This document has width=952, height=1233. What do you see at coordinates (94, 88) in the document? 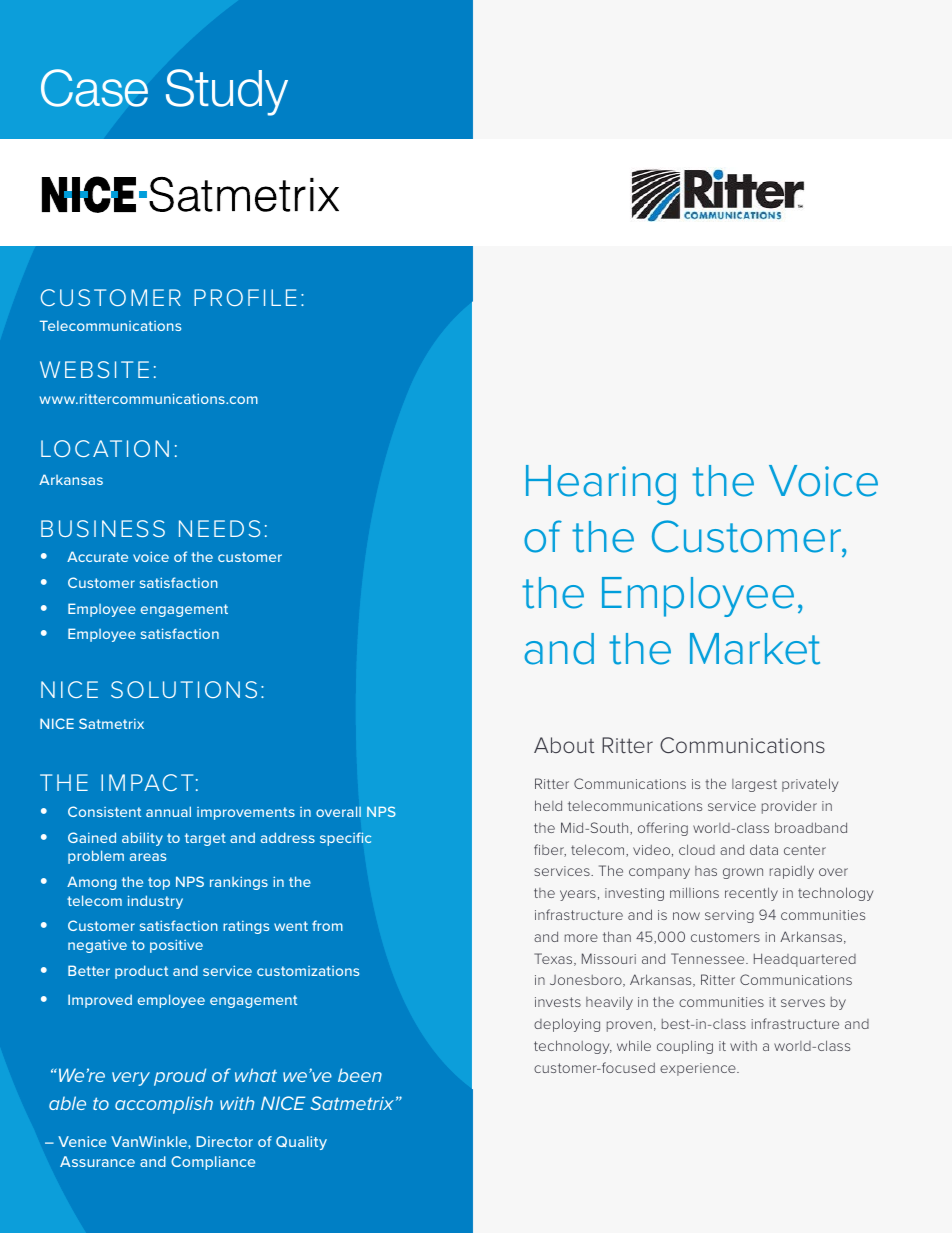
I see `Case` at bounding box center [94, 88].
